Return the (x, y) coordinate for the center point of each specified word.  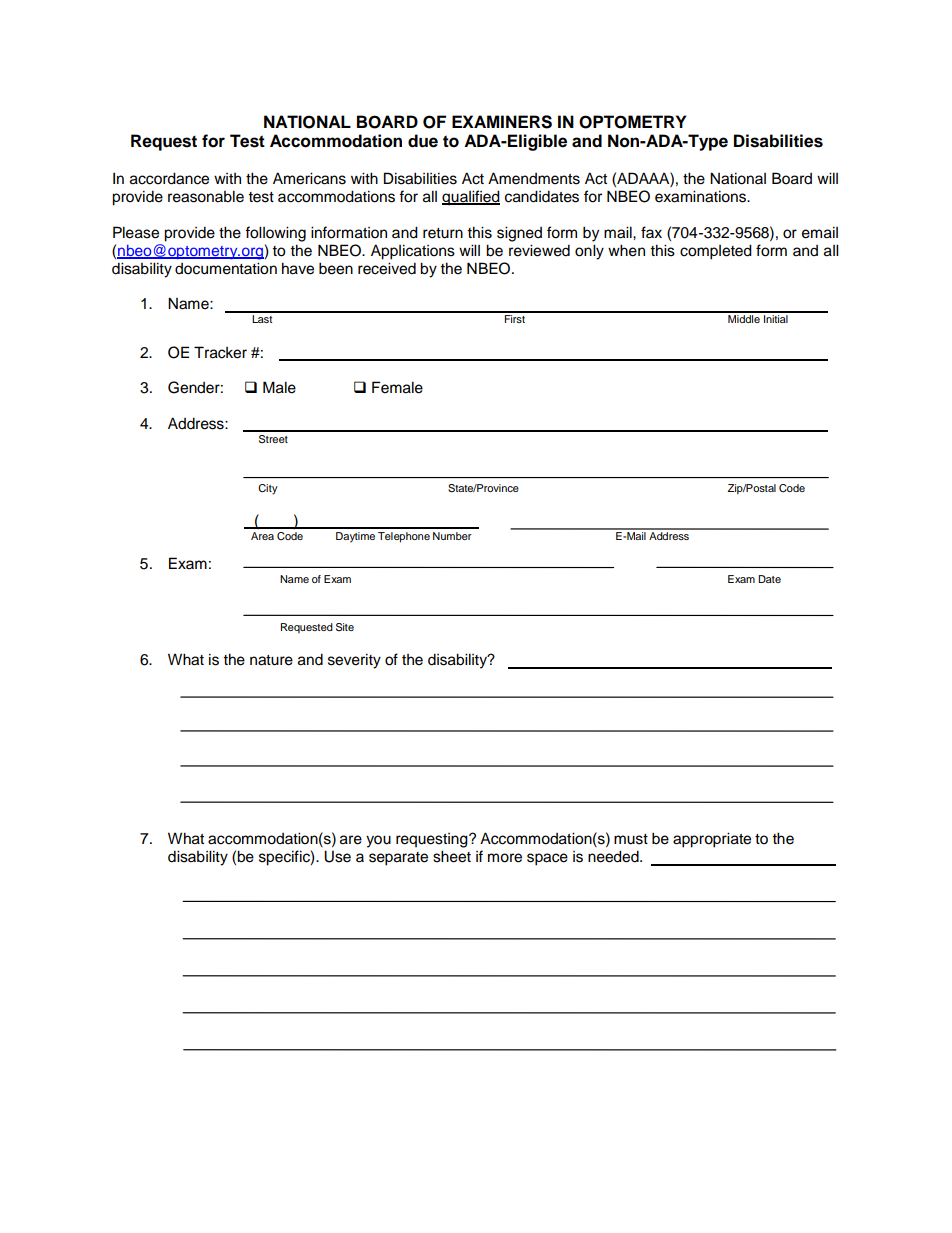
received (387, 268)
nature (271, 660)
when (626, 250)
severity (354, 661)
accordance (169, 178)
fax (651, 232)
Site (345, 627)
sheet (452, 856)
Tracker (220, 352)
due (423, 141)
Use (337, 856)
